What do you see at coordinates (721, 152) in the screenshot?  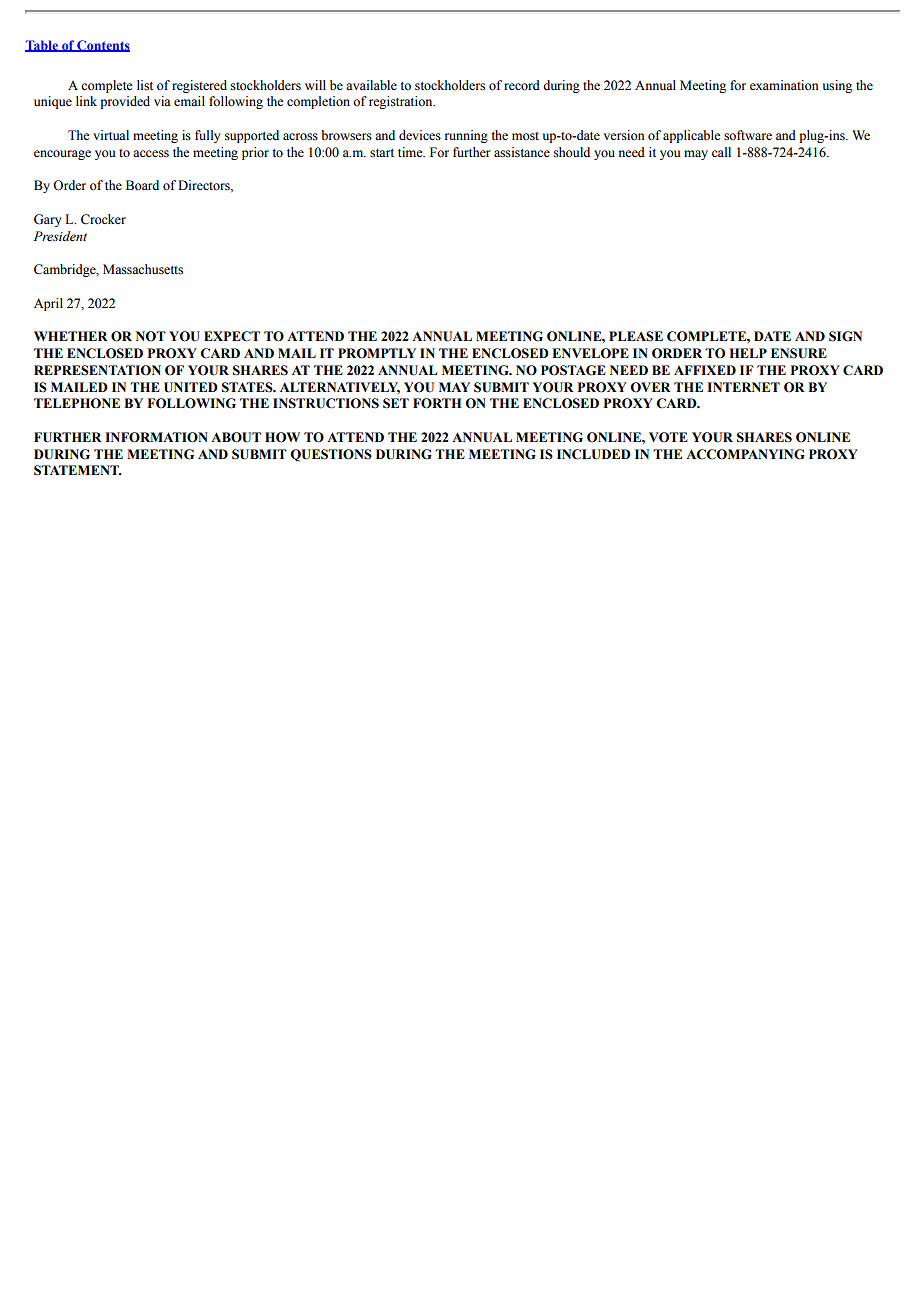 I see `call` at bounding box center [721, 152].
